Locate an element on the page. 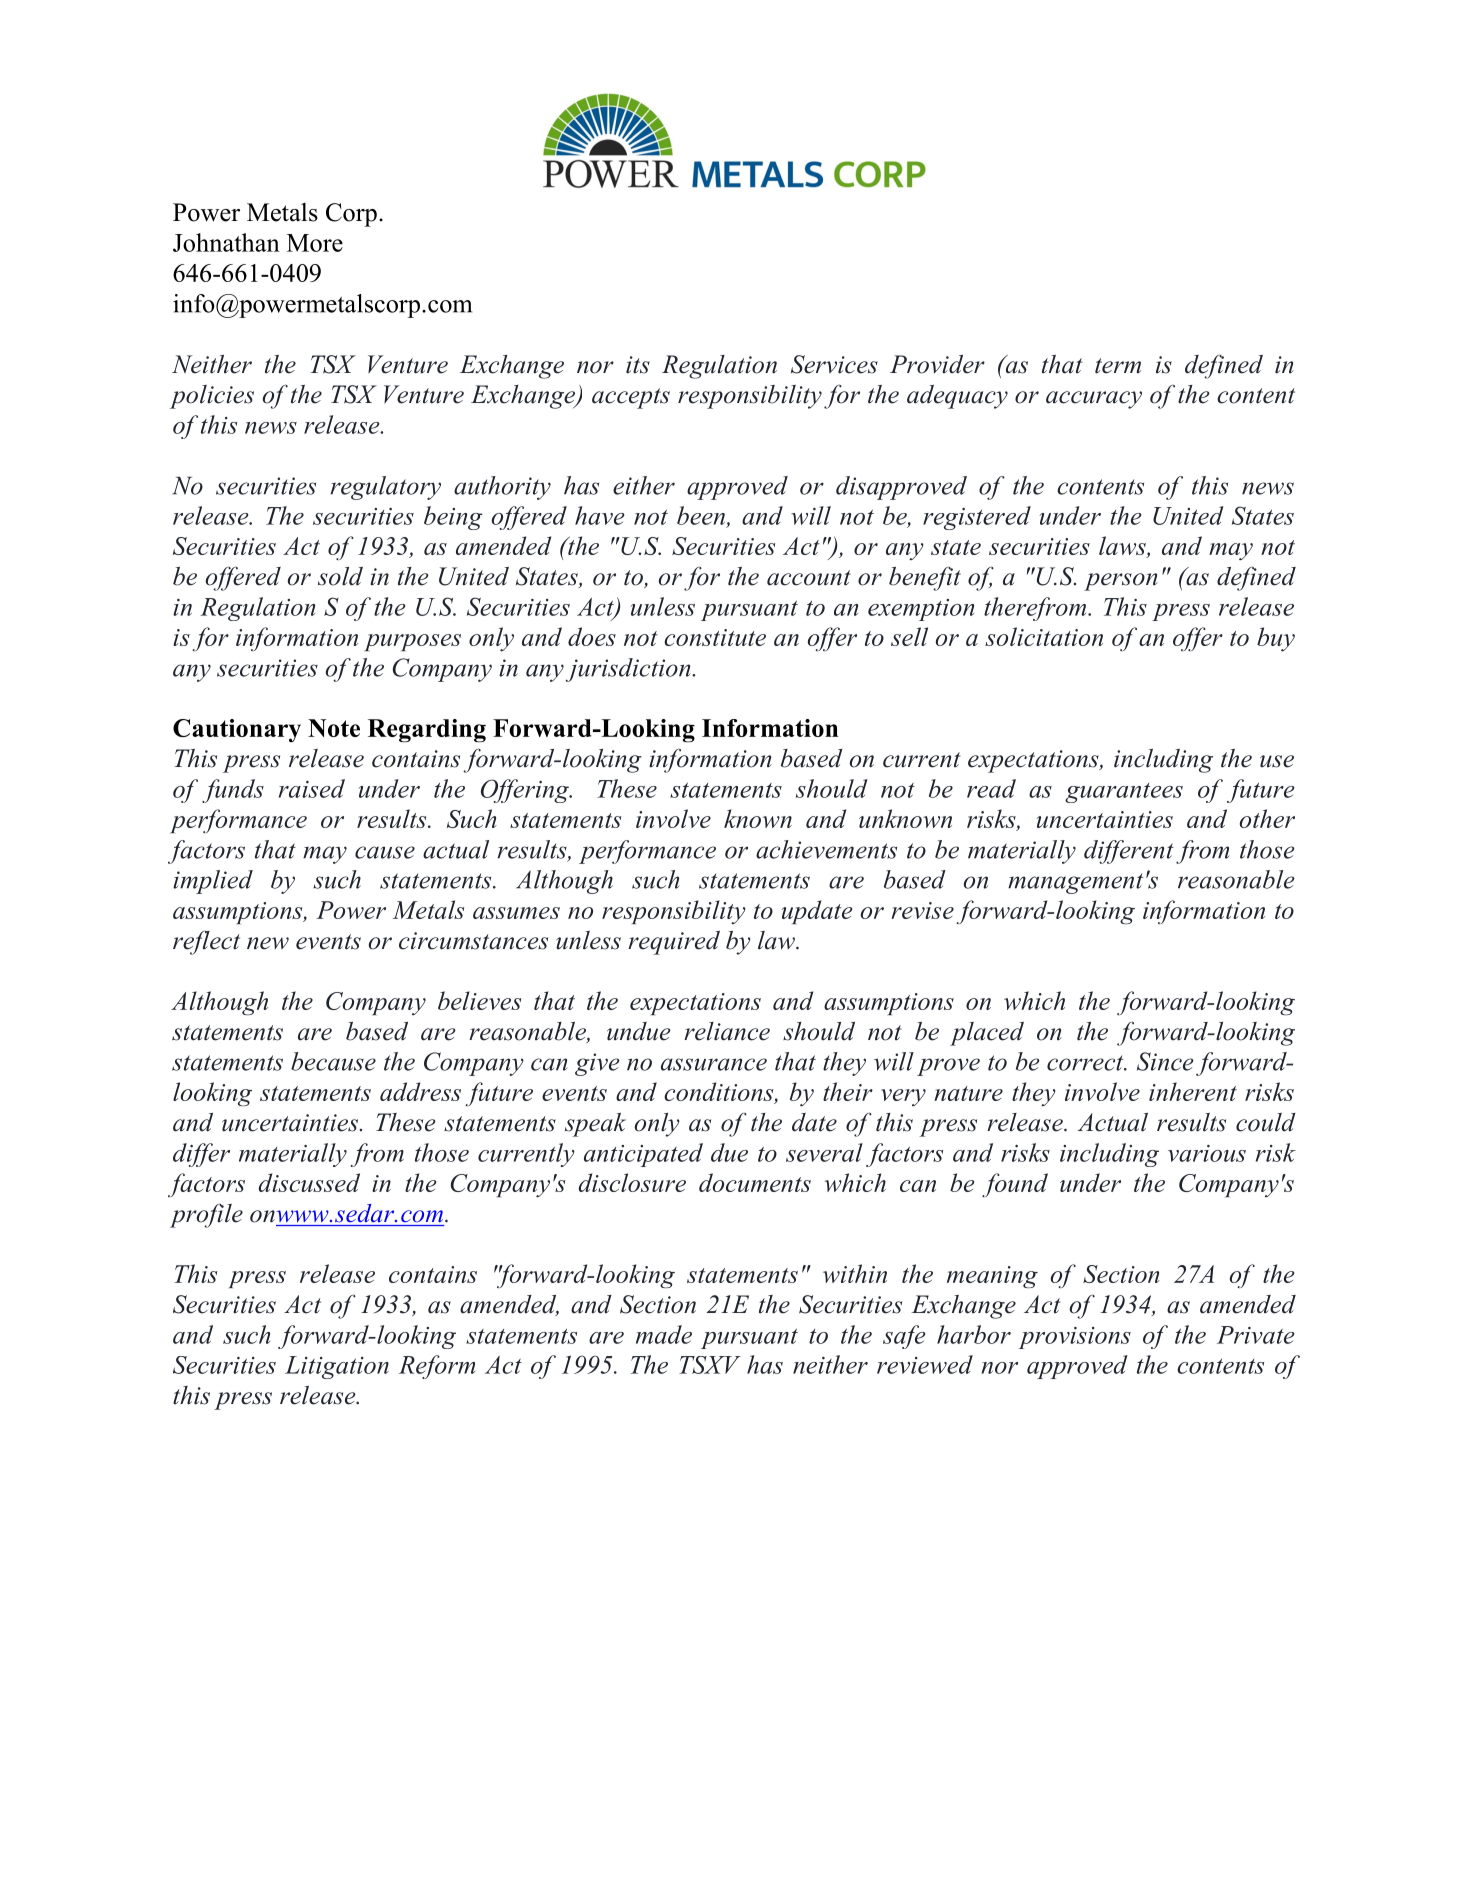 The width and height of the image is (1467, 1899). Litigation is located at coordinates (337, 1367).
